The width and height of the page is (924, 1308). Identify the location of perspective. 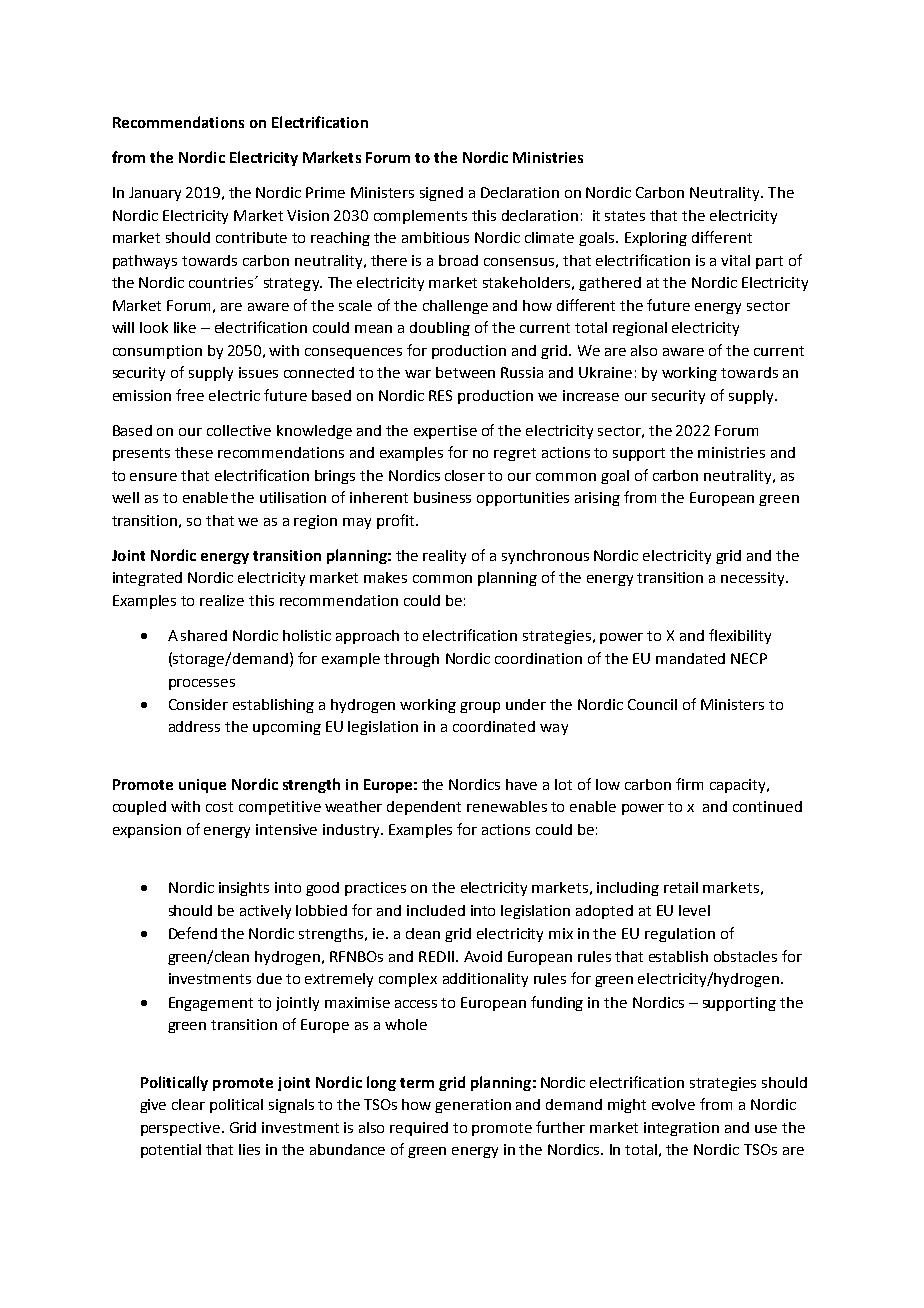
(180, 1129).
